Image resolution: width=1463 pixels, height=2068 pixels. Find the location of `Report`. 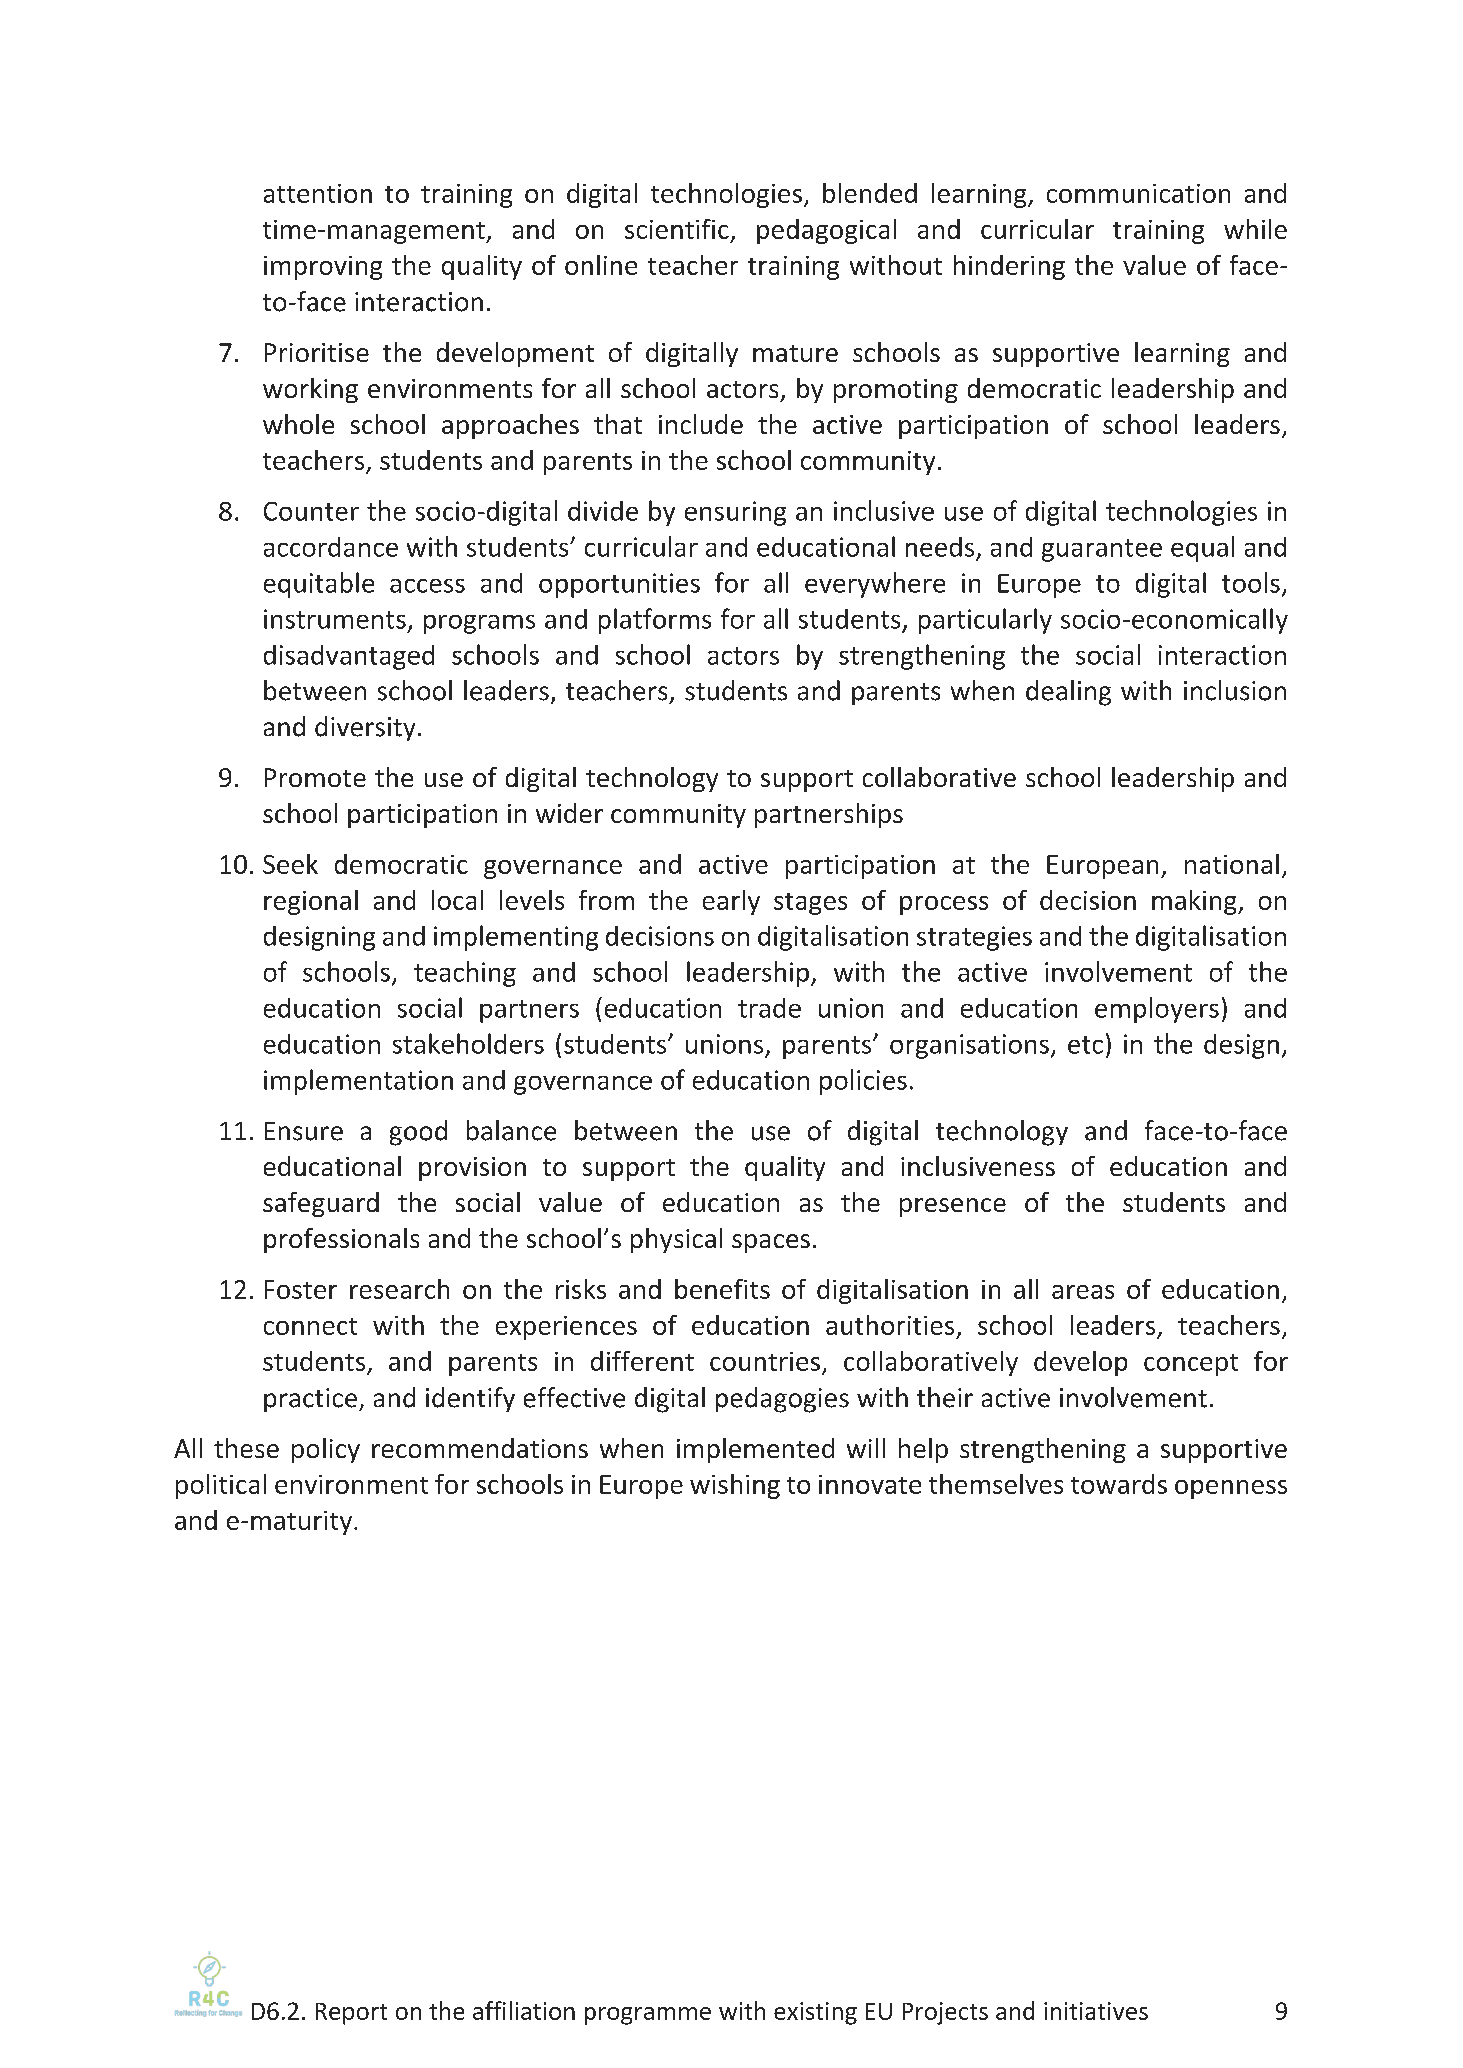

Report is located at coordinates (351, 2014).
